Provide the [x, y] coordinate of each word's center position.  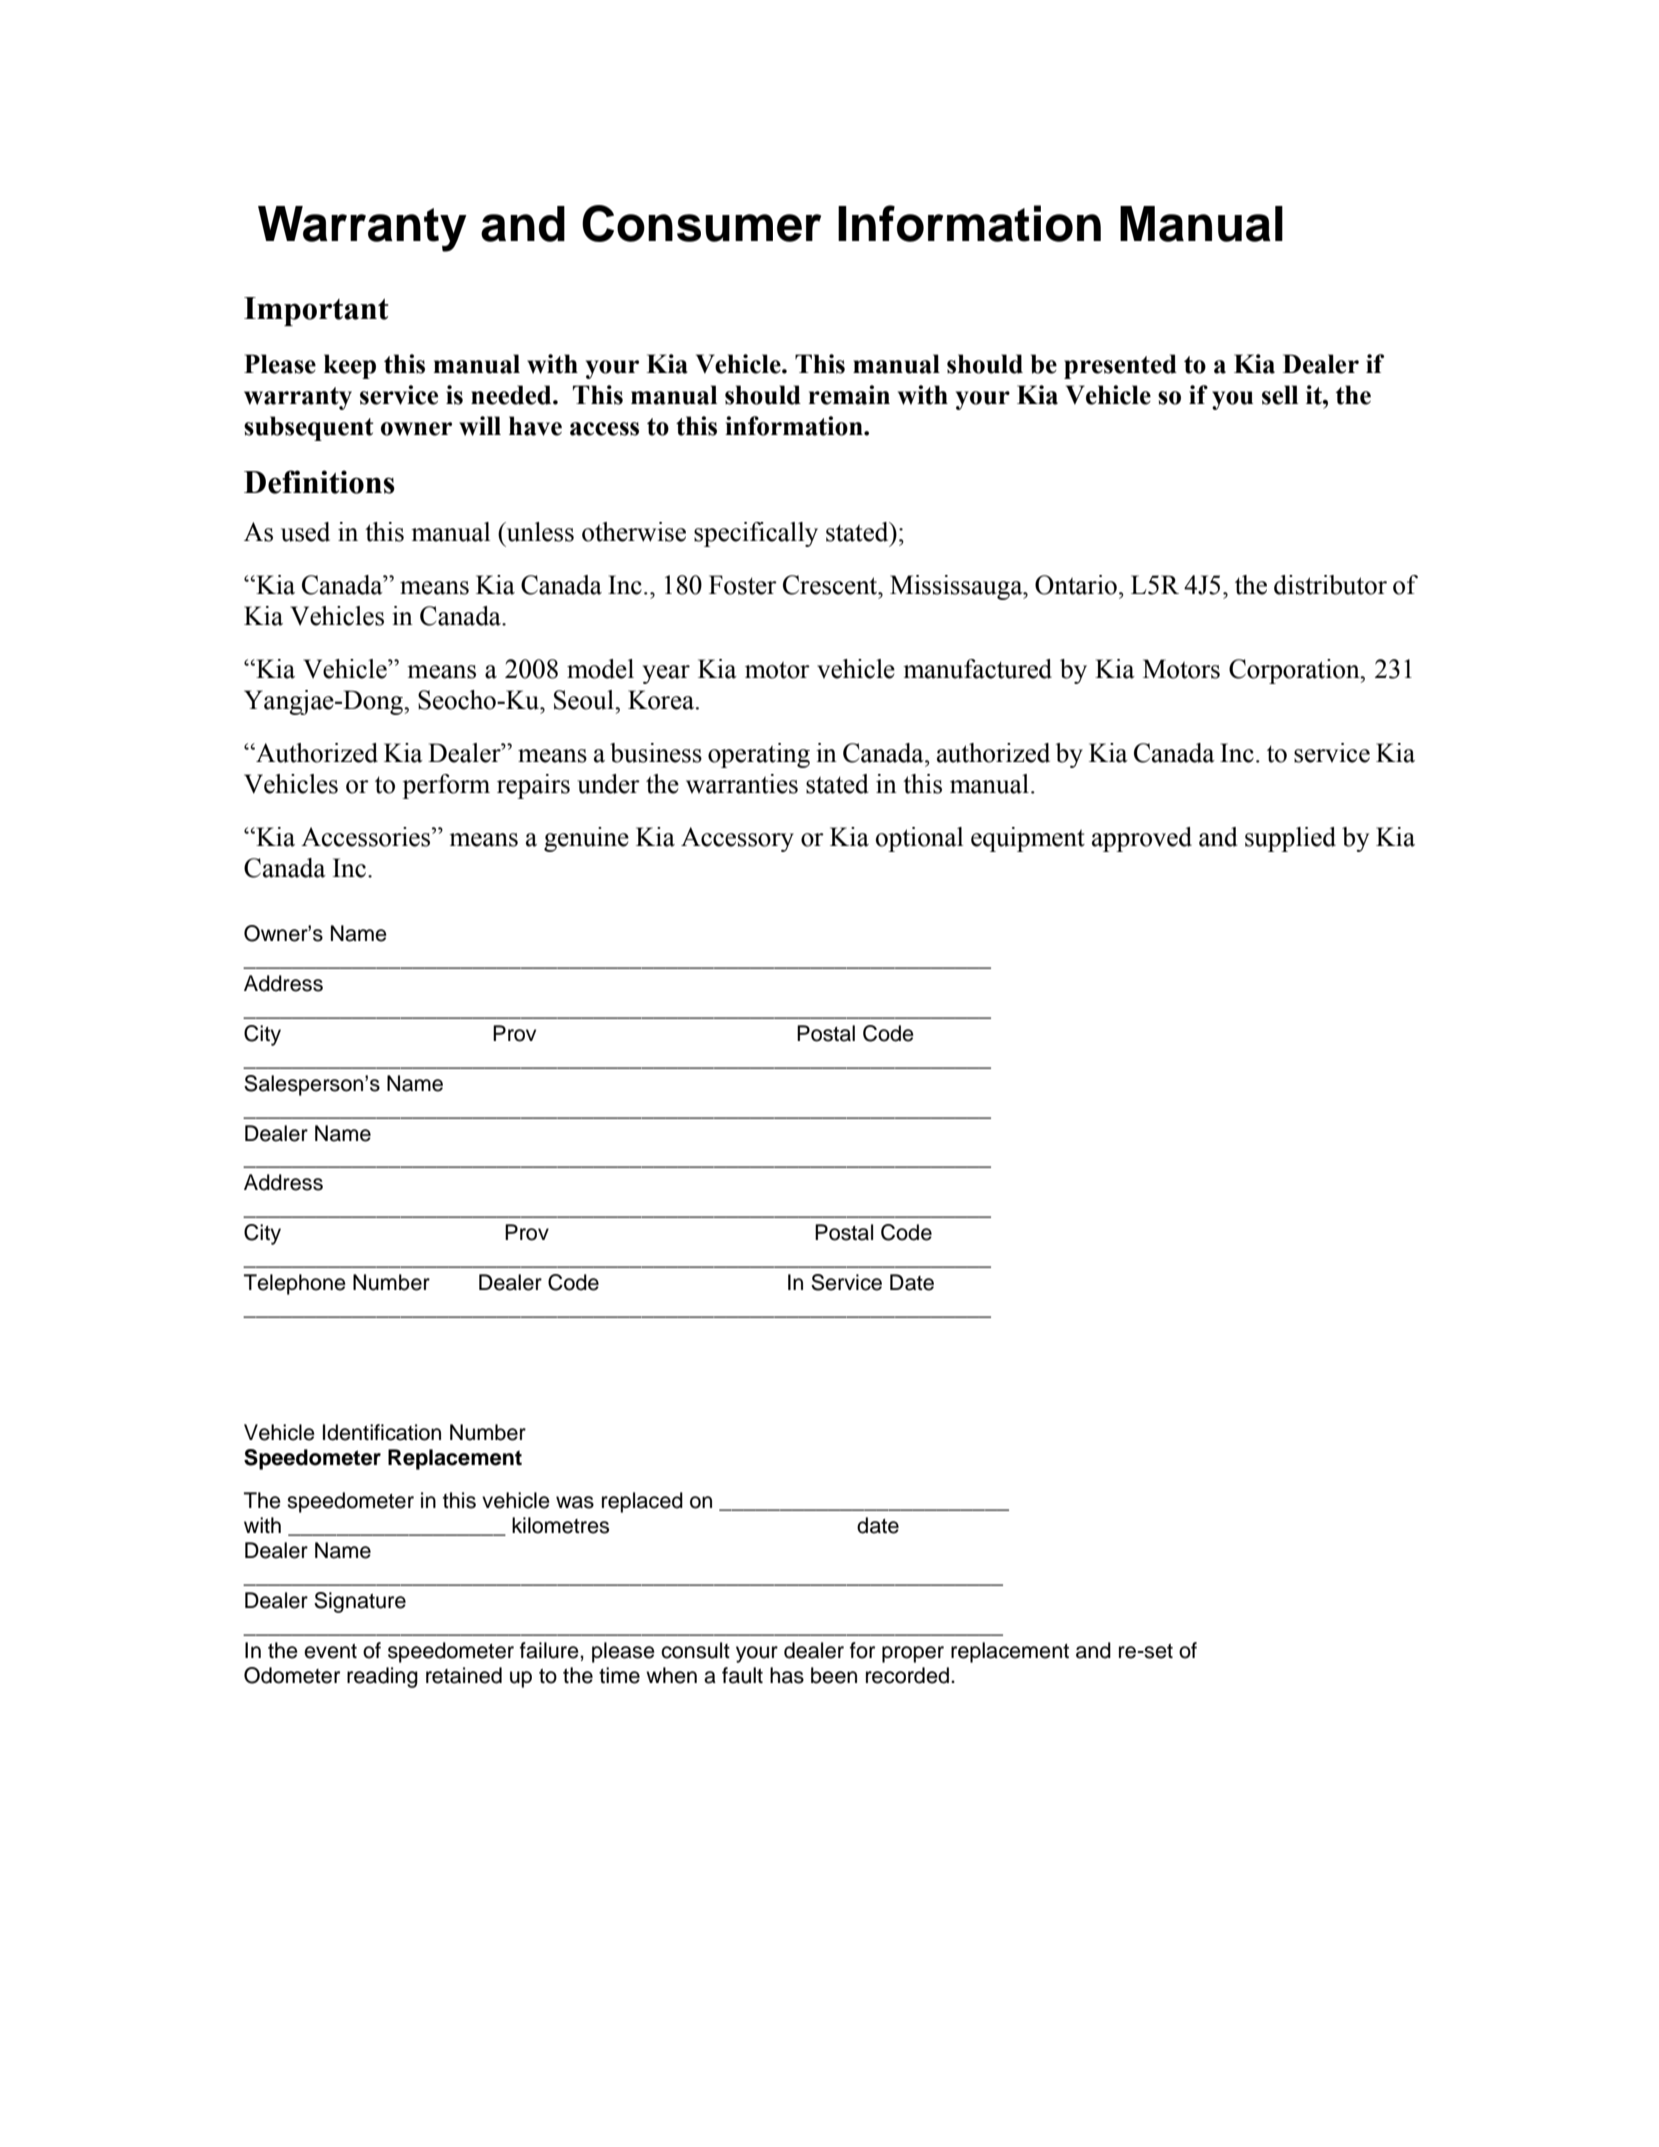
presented [1120, 366]
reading [382, 1677]
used [305, 532]
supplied [1290, 839]
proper [913, 1654]
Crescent [831, 585]
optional [919, 839]
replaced [642, 1502]
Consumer [701, 223]
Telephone [295, 1284]
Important [316, 311]
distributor [1330, 585]
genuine [586, 839]
